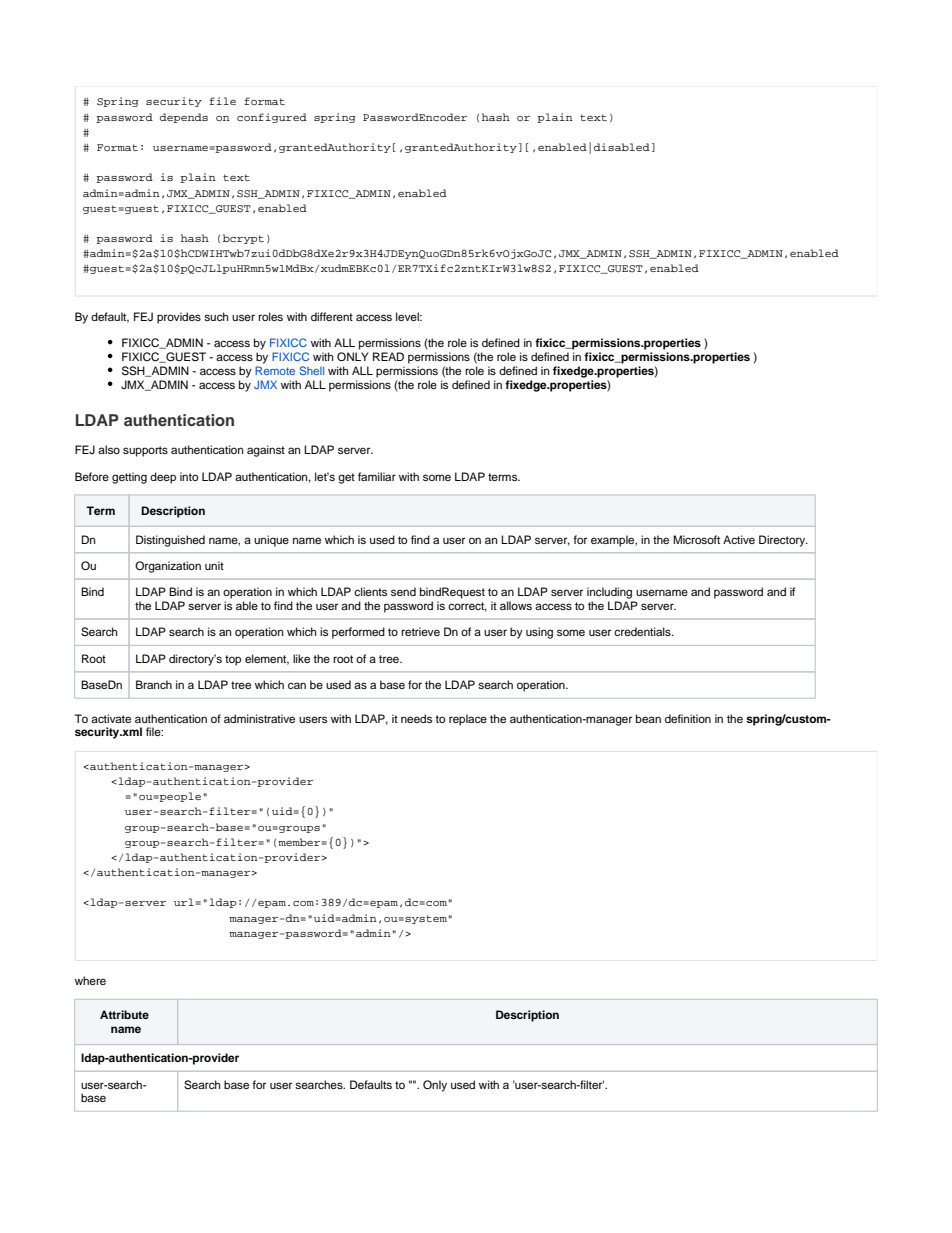 The width and height of the screenshot is (952, 1233). I want to click on where, so click(90, 980).
